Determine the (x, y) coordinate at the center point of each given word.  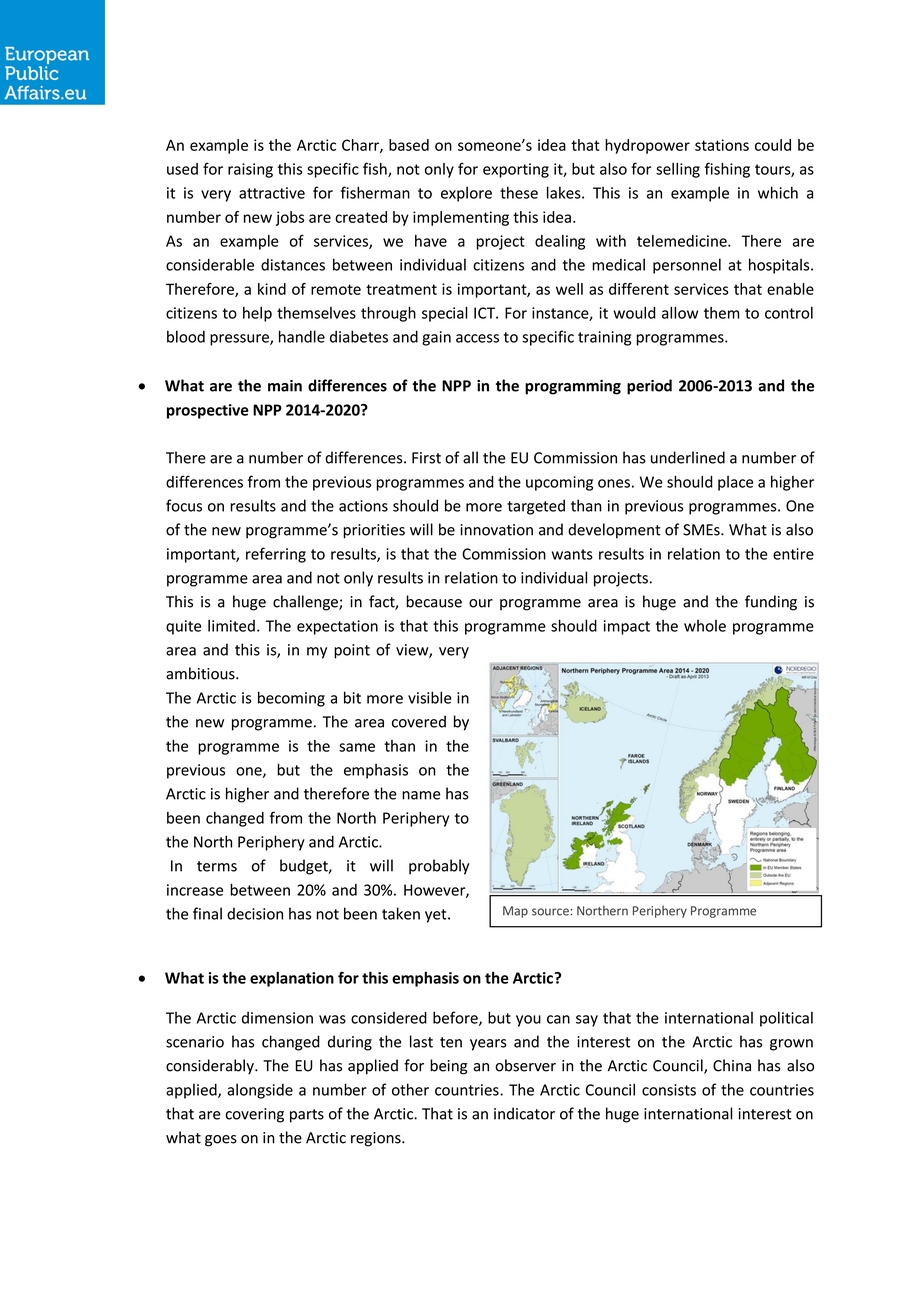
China (732, 1065)
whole (705, 626)
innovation (496, 530)
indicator (524, 1113)
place (735, 483)
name (421, 795)
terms (217, 866)
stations (722, 145)
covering (254, 1115)
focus (184, 505)
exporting (516, 170)
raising (250, 170)
